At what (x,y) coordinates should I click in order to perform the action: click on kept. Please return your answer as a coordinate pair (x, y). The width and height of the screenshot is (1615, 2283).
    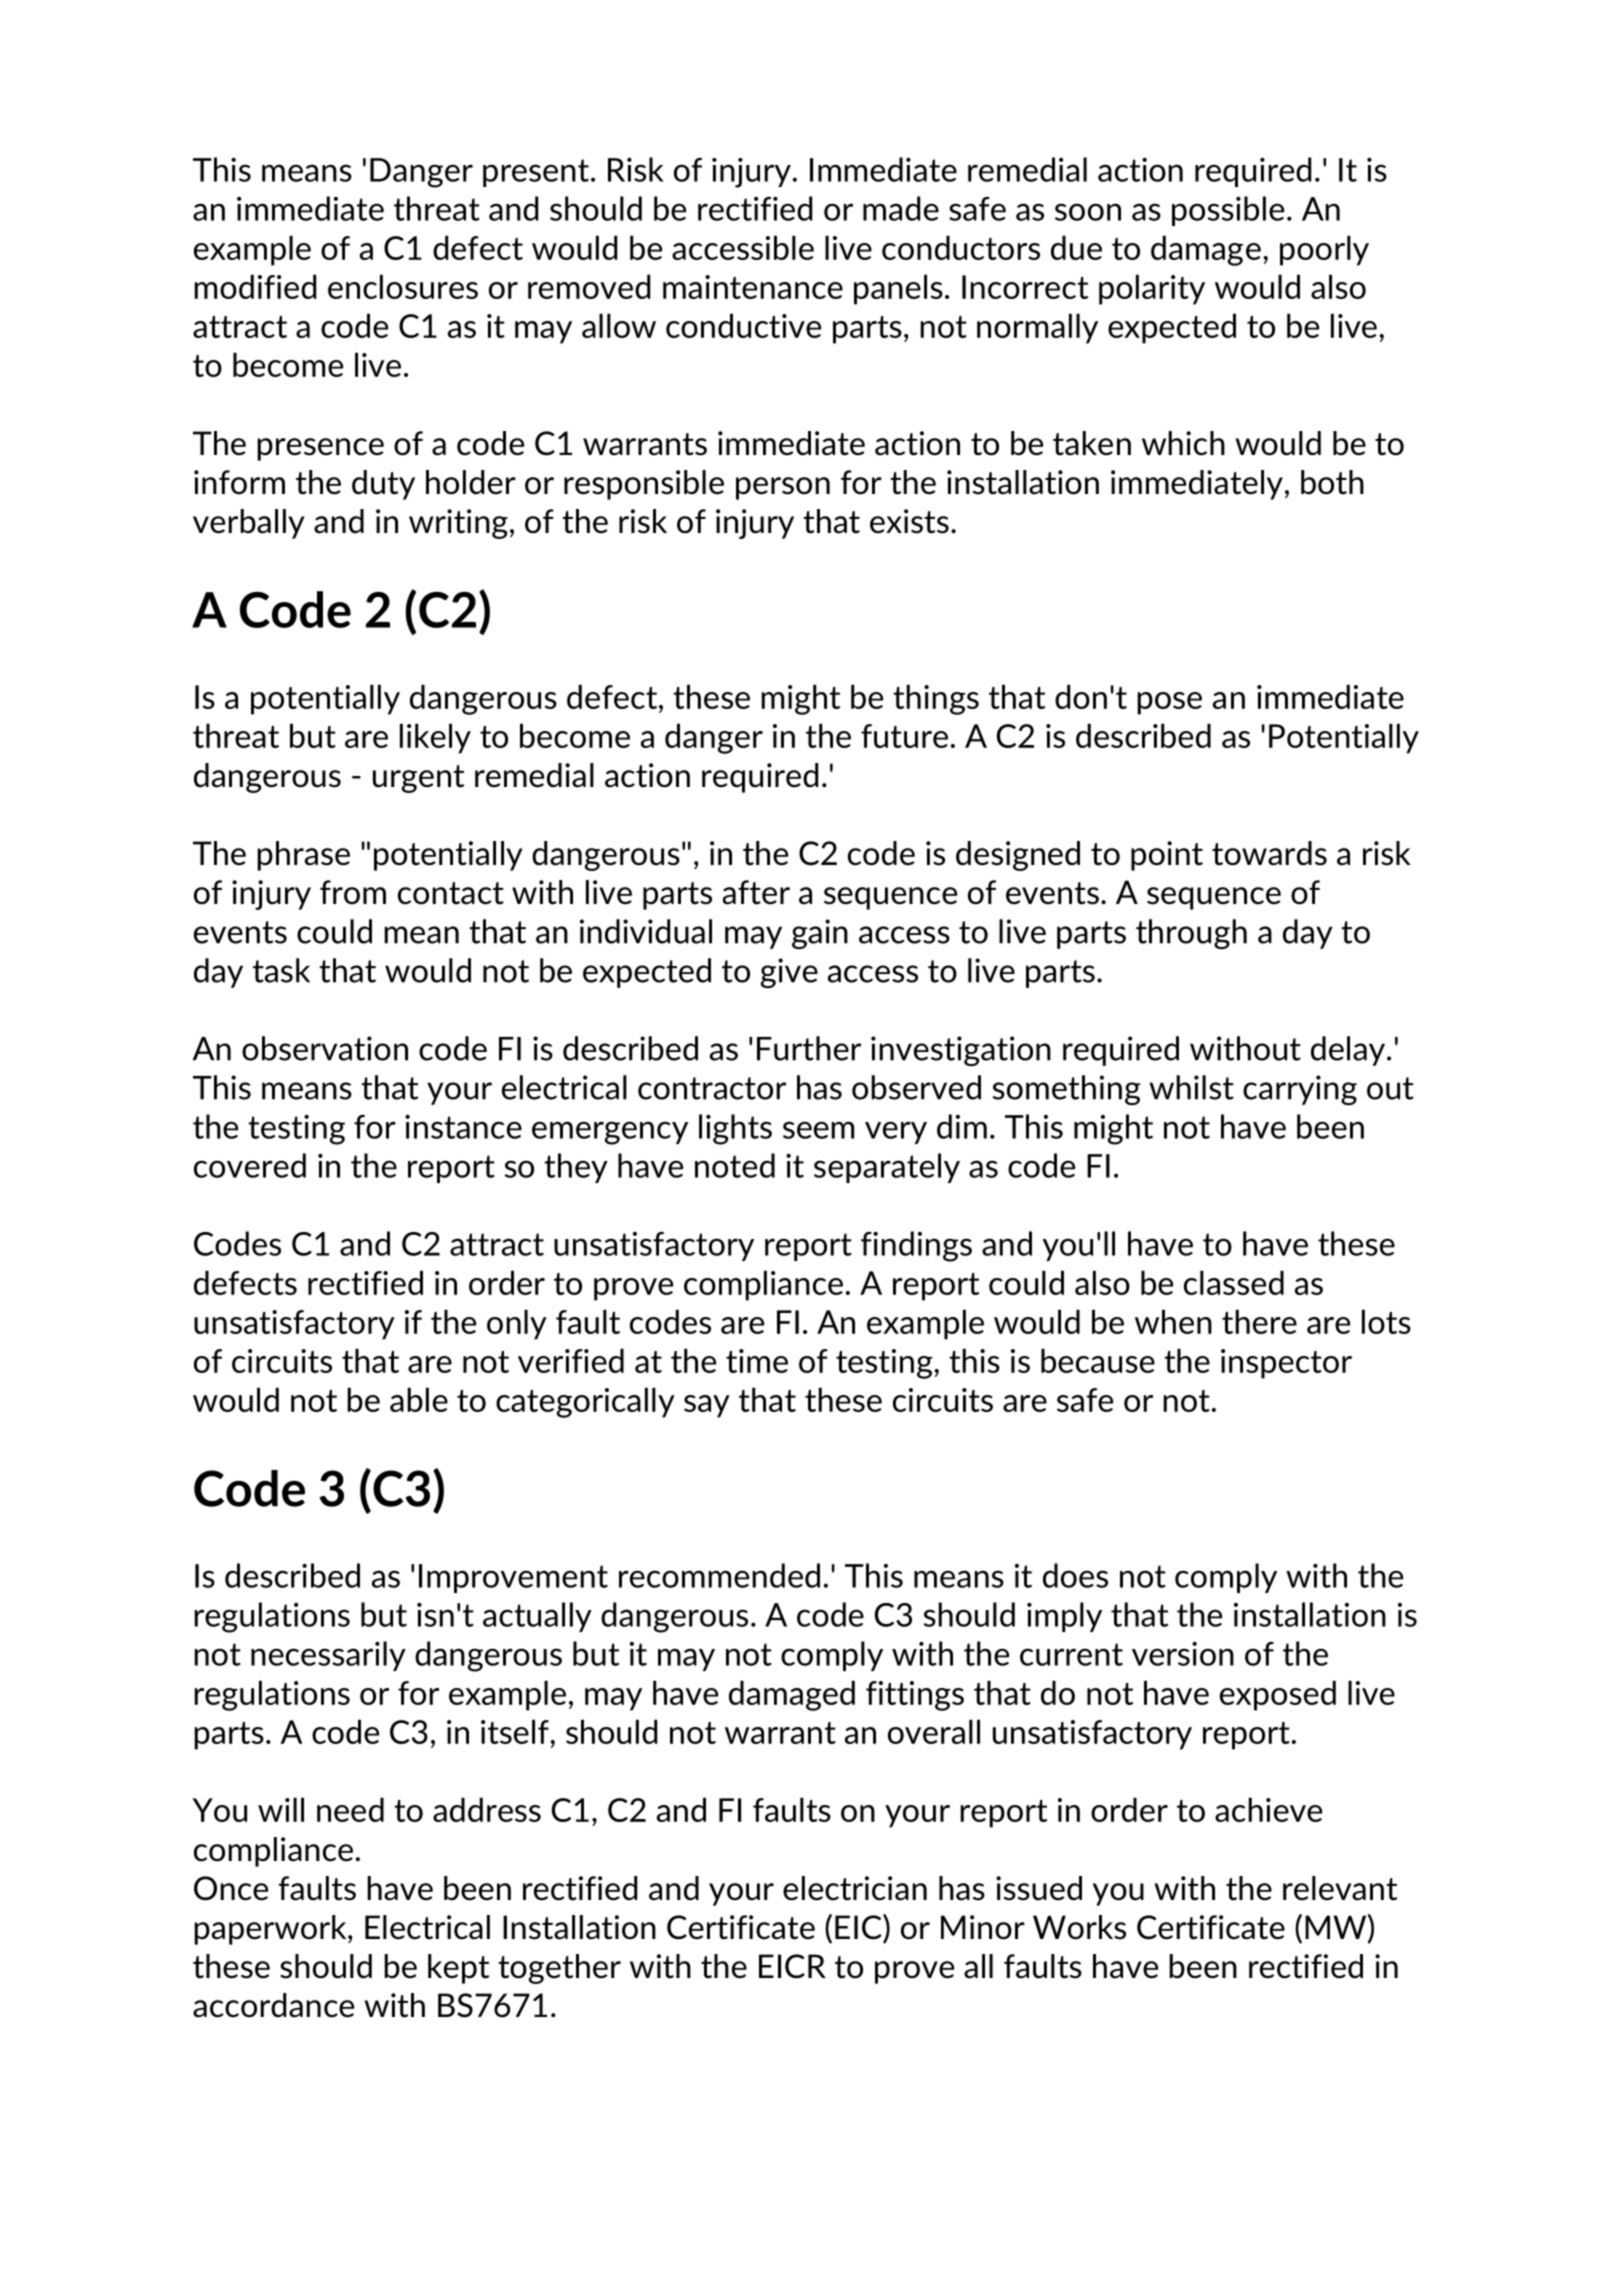
    Looking at the image, I should click on (458, 1969).
